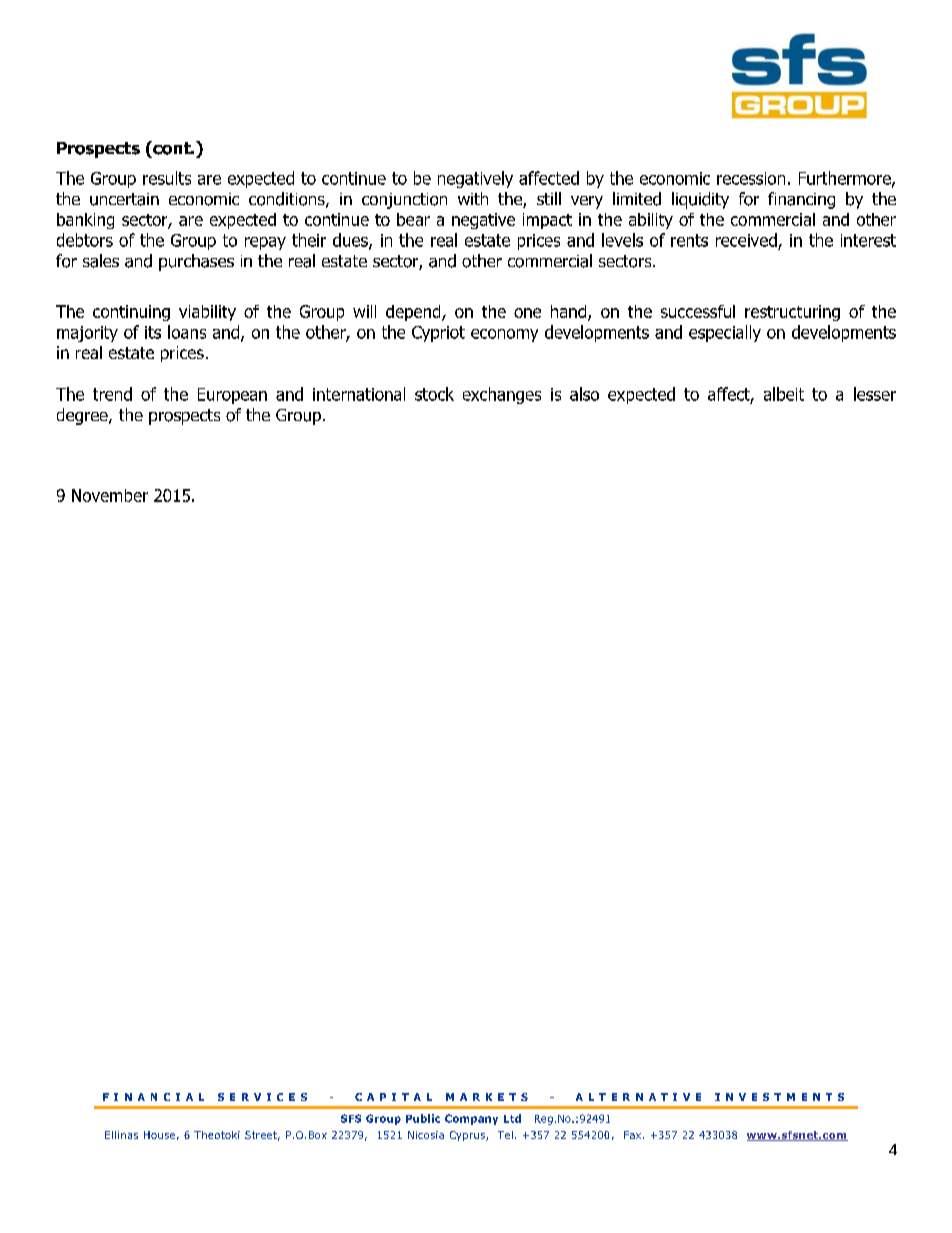 The width and height of the page is (952, 1233). I want to click on lesser, so click(875, 394).
